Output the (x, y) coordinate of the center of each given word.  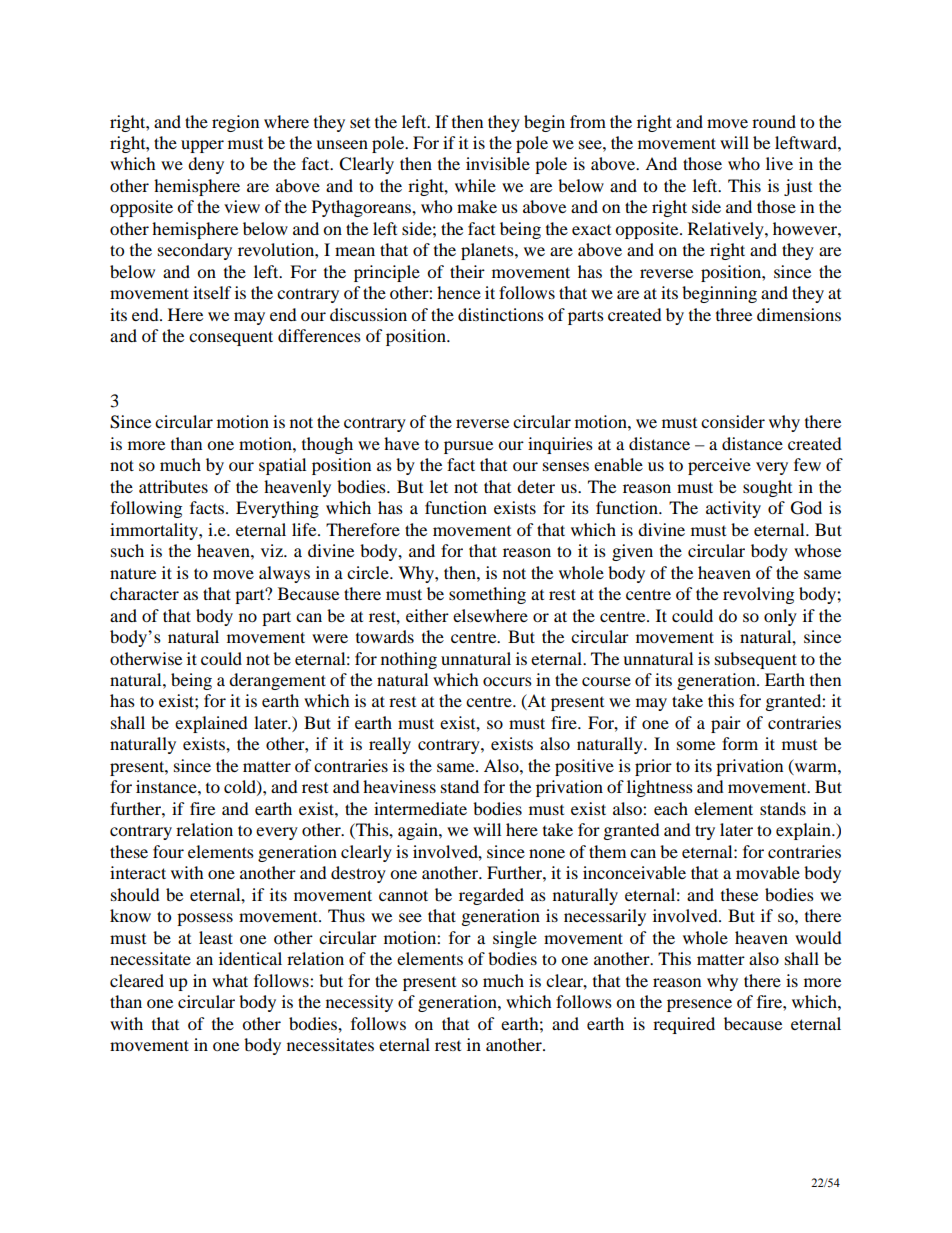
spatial (282, 466)
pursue (468, 447)
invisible (498, 163)
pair (726, 724)
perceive (719, 466)
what (230, 980)
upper (202, 146)
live (779, 163)
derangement (277, 681)
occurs (507, 681)
